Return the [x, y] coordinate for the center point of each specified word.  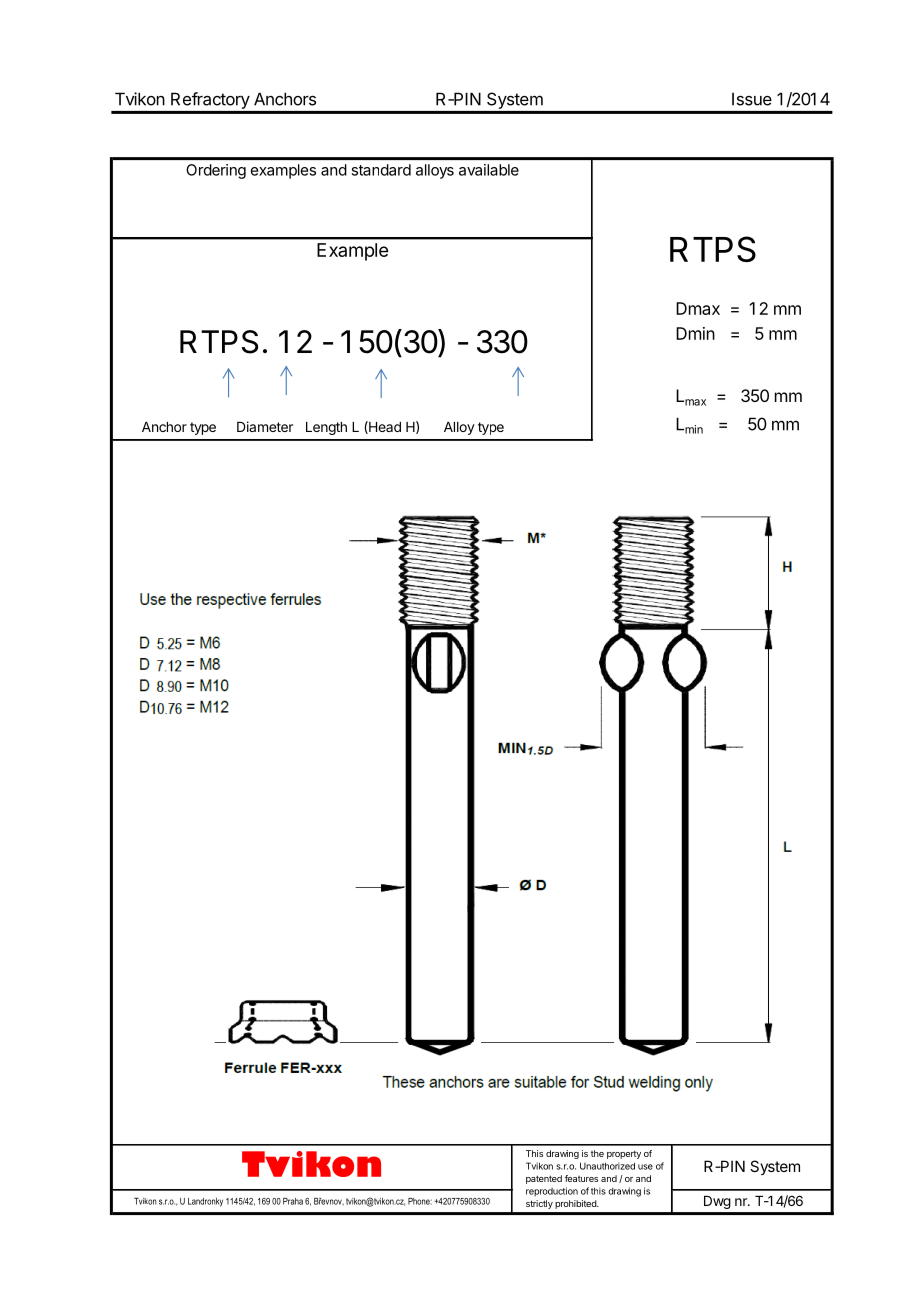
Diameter [265, 426]
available [489, 170]
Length [326, 428]
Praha [293, 1201]
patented [544, 1179]
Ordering [216, 171]
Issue [752, 99]
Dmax [698, 308]
